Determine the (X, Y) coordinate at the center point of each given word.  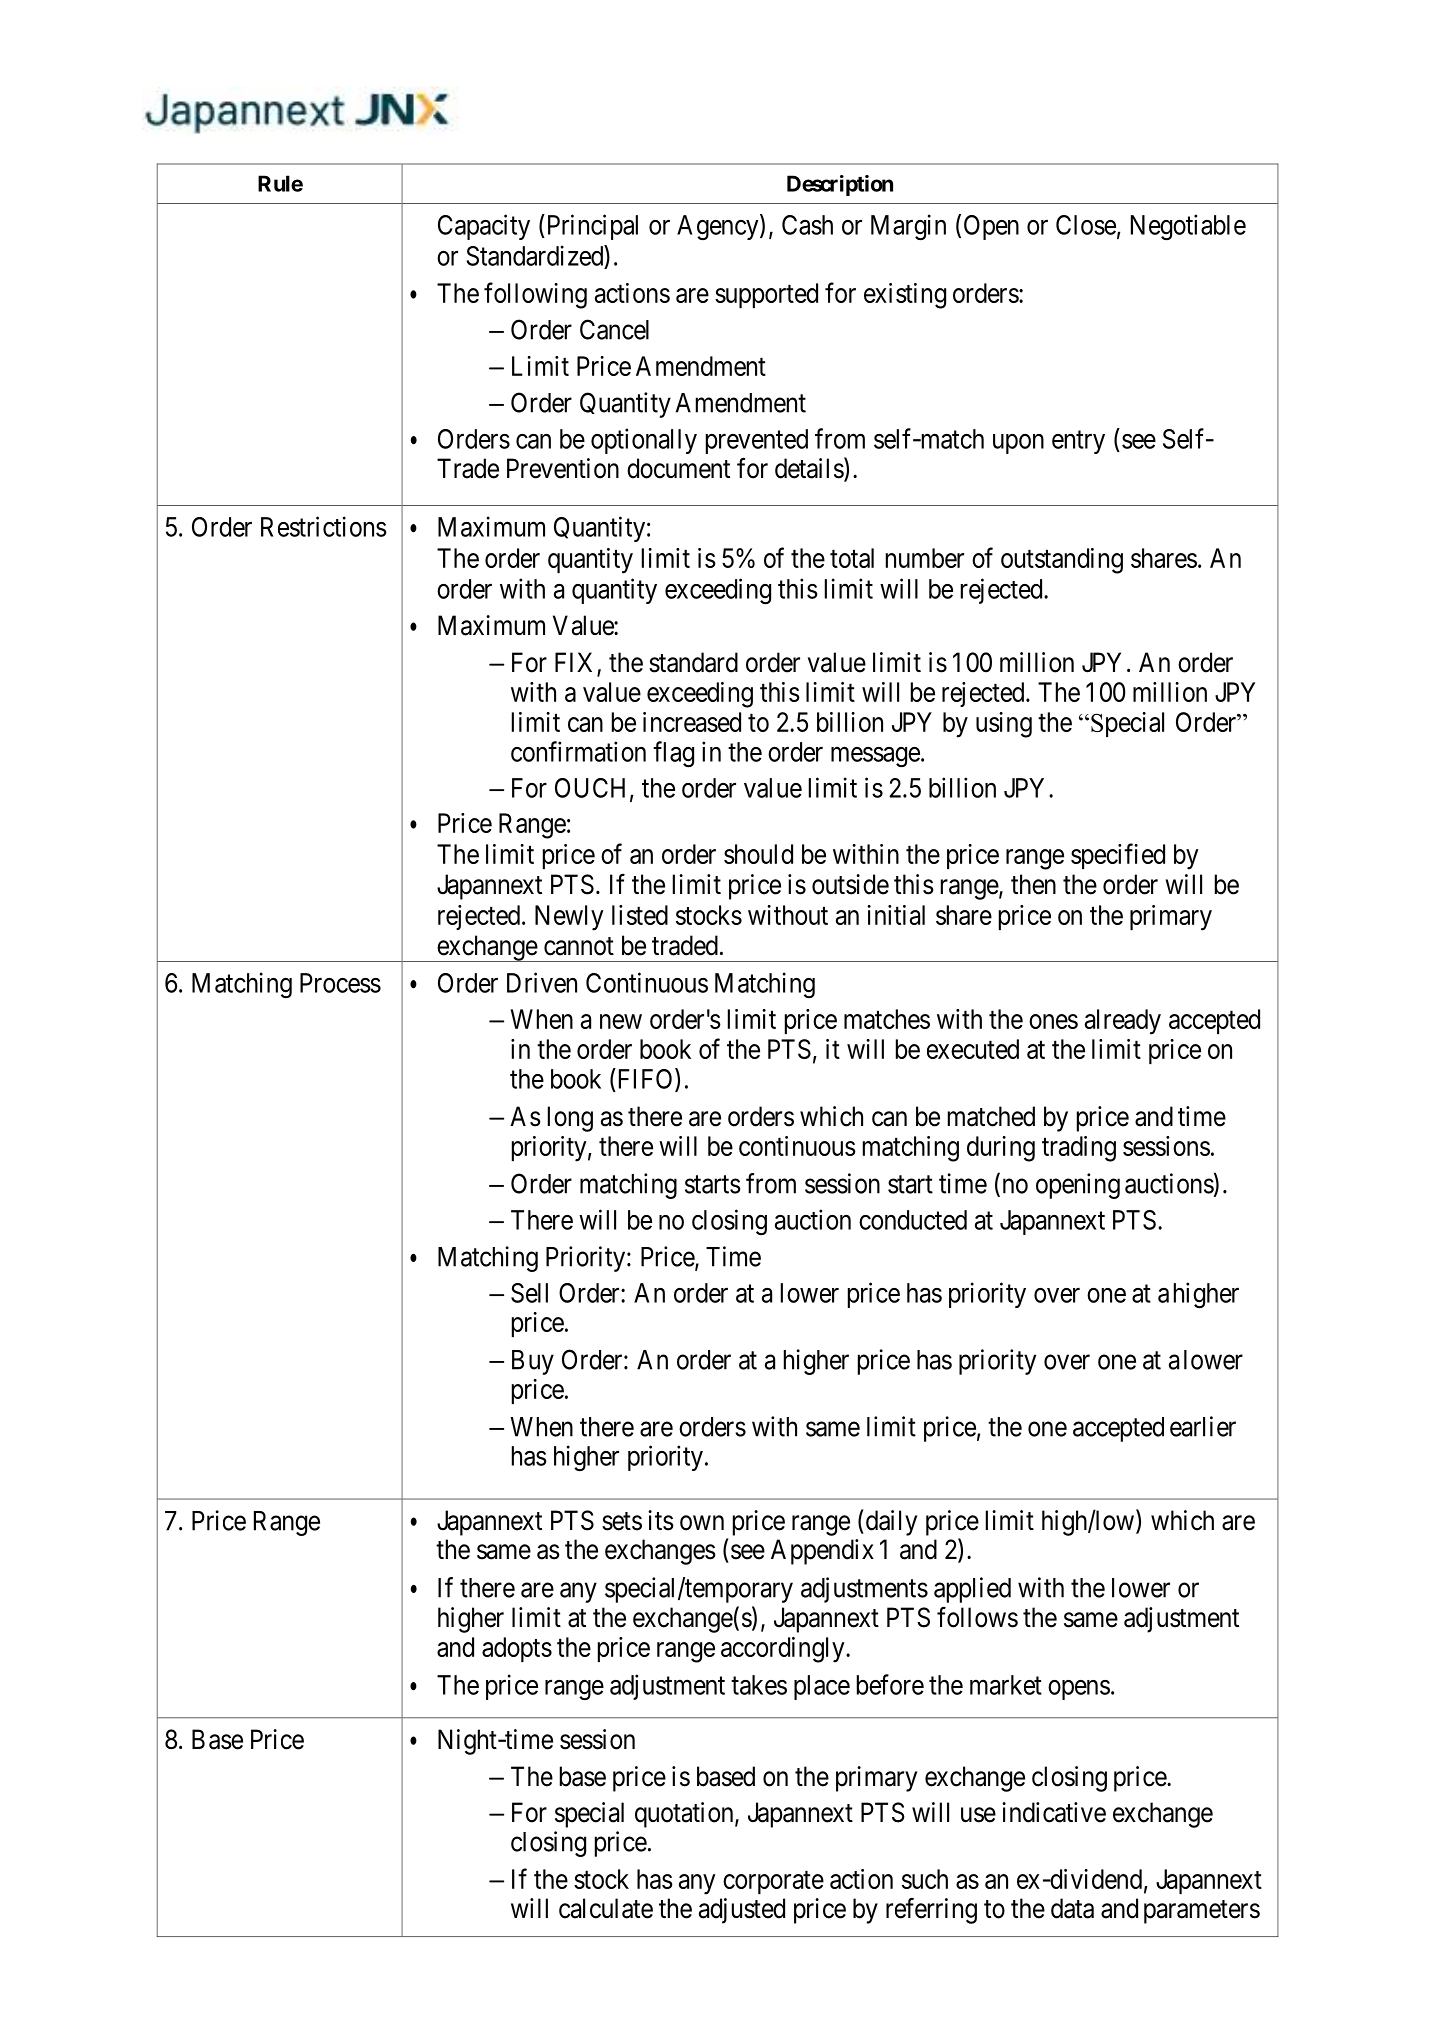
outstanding (1062, 561)
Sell (529, 1293)
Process (340, 983)
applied (972, 1590)
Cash (807, 225)
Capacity (484, 227)
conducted (913, 1220)
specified (1118, 856)
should (758, 854)
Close (1086, 225)
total (852, 558)
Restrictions (324, 526)
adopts (517, 1649)
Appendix (822, 1552)
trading (1079, 1149)
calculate (606, 1908)
